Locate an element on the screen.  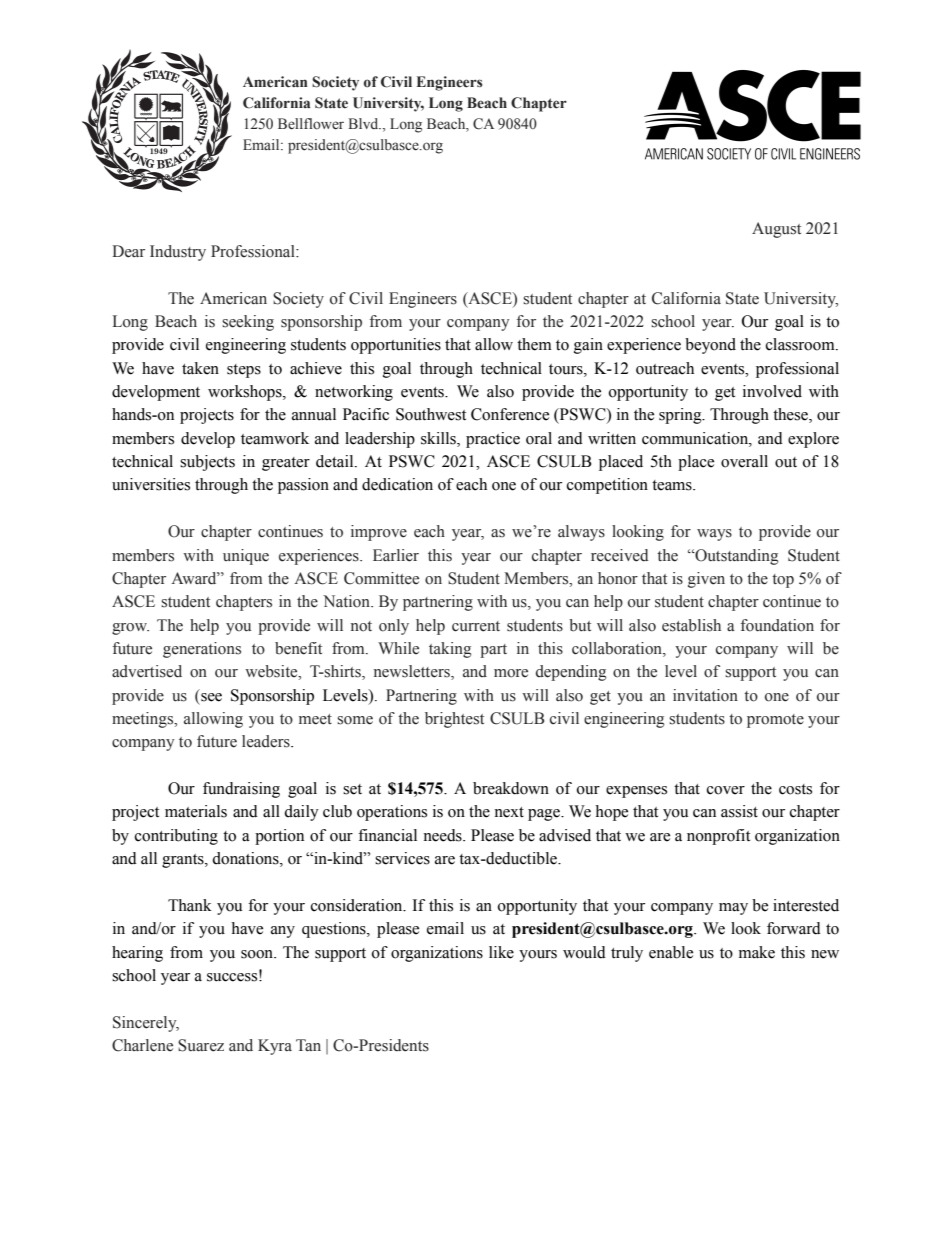
them is located at coordinates (534, 344).
